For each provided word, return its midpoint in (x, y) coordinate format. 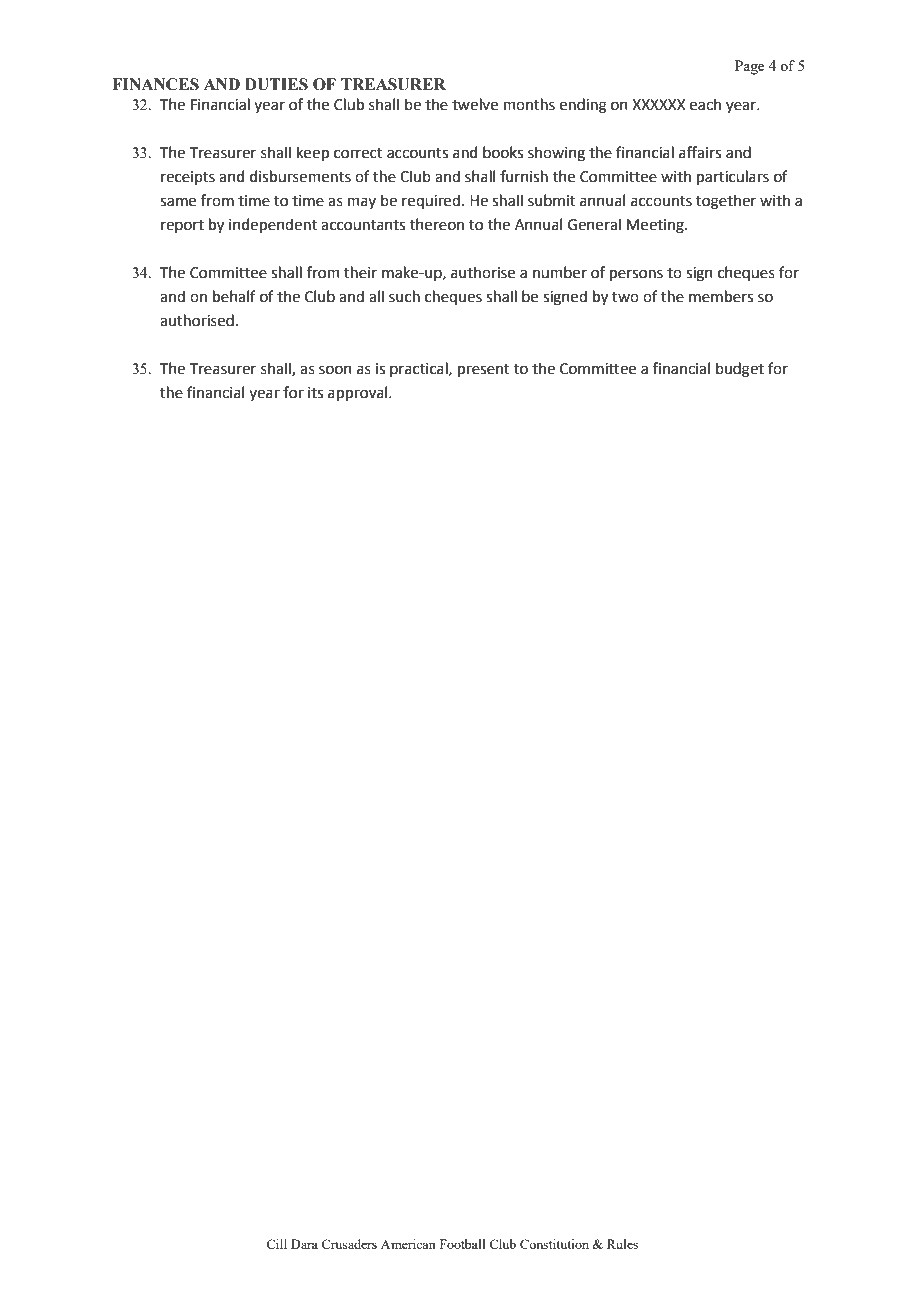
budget (740, 370)
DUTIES (276, 84)
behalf (234, 296)
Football (463, 1244)
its (315, 393)
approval (359, 393)
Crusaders (349, 1244)
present (484, 370)
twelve (475, 104)
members (721, 296)
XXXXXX (658, 104)
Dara (304, 1244)
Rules (622, 1244)
